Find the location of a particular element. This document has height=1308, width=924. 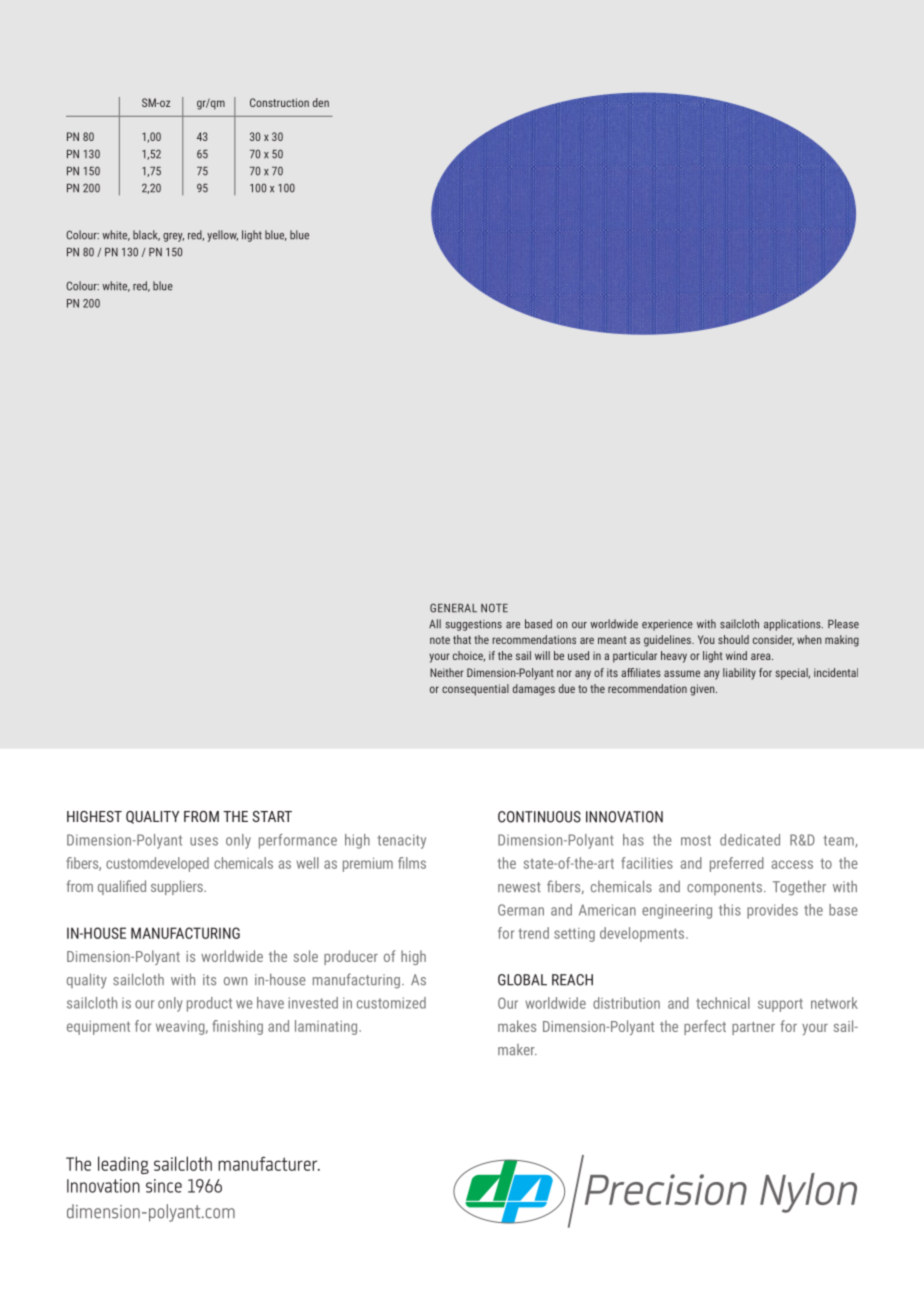

uses is located at coordinates (204, 841).
